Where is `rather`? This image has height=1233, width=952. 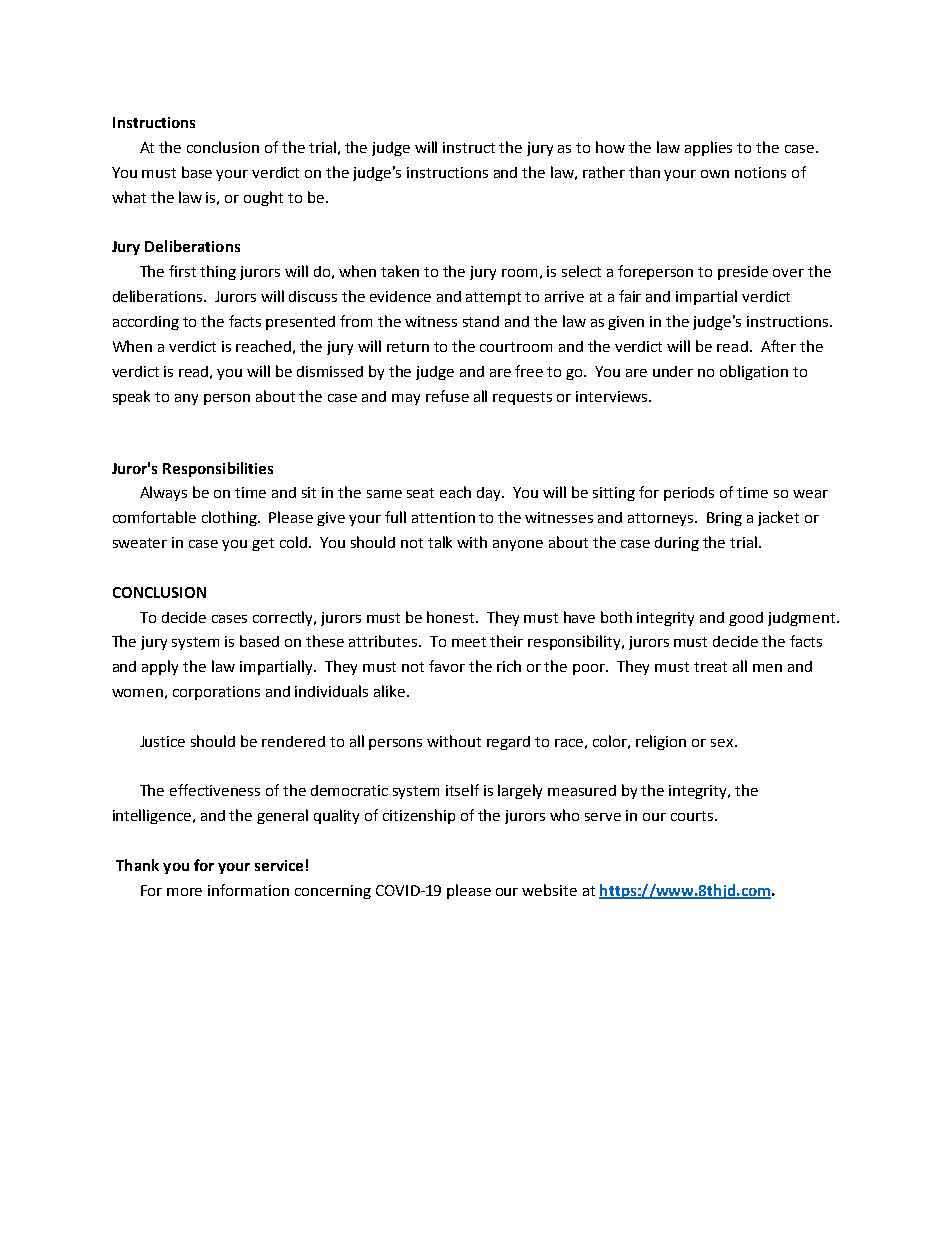
rather is located at coordinates (604, 172).
